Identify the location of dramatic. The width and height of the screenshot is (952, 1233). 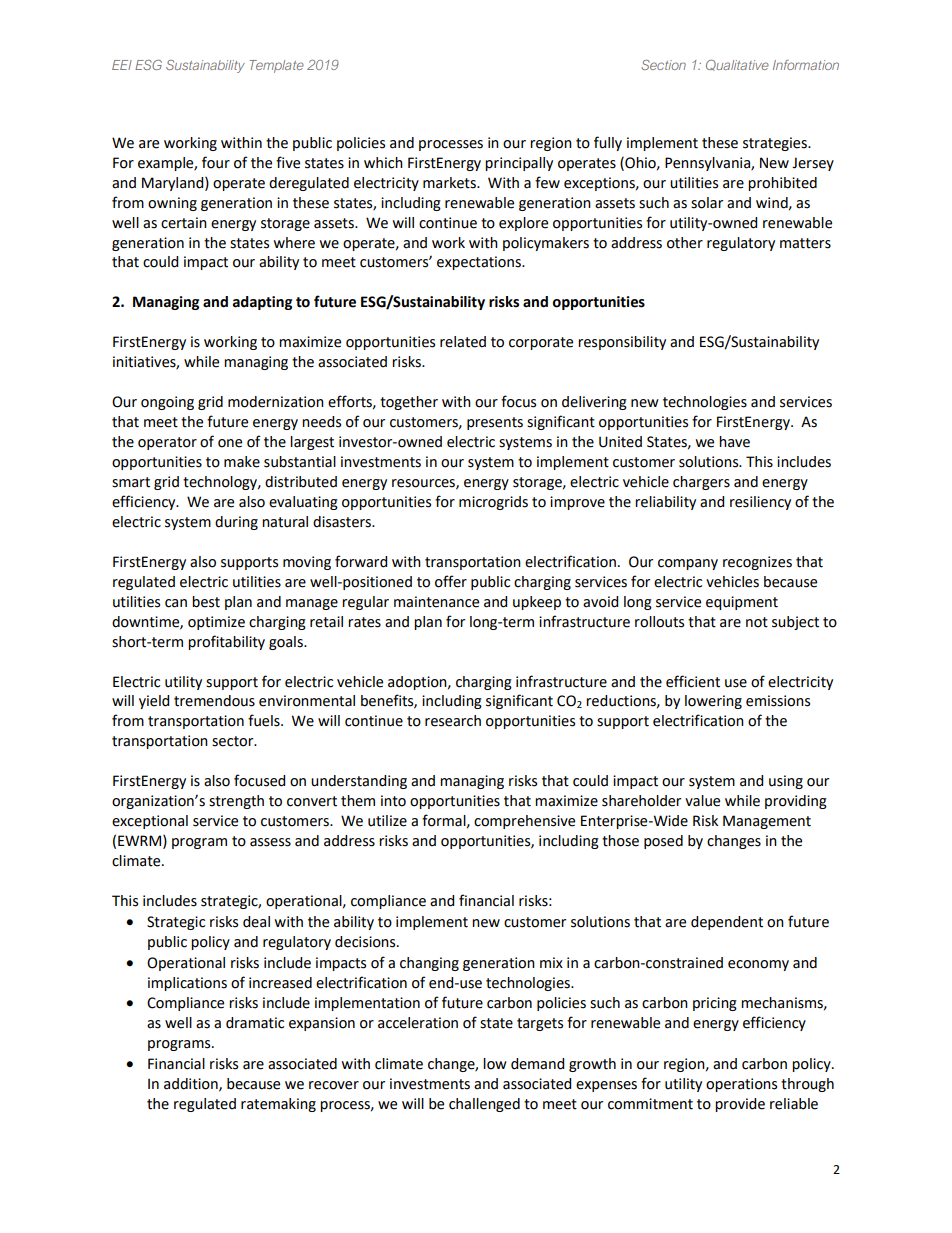
(255, 1023).
